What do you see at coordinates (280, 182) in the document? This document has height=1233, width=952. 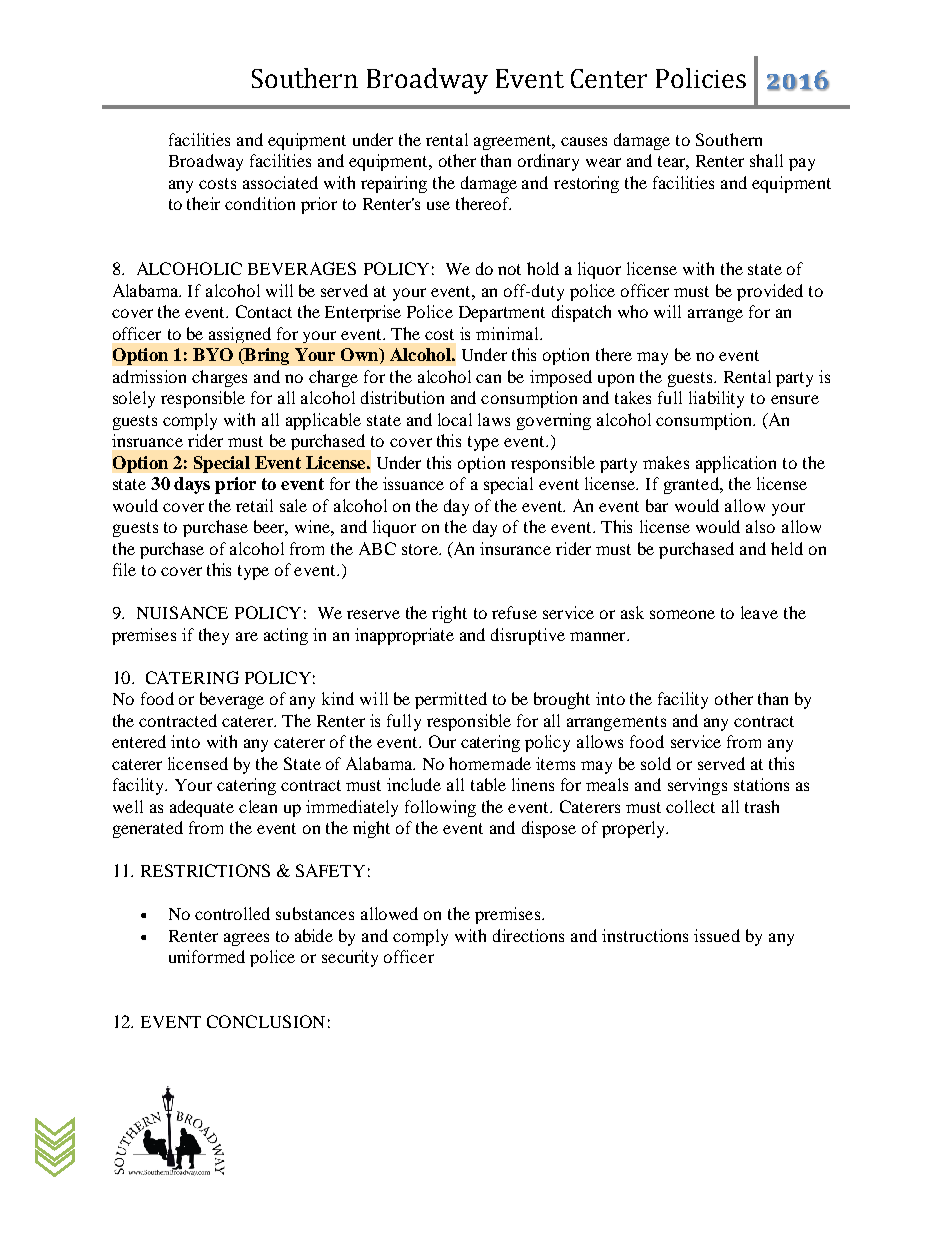 I see `associated` at bounding box center [280, 182].
